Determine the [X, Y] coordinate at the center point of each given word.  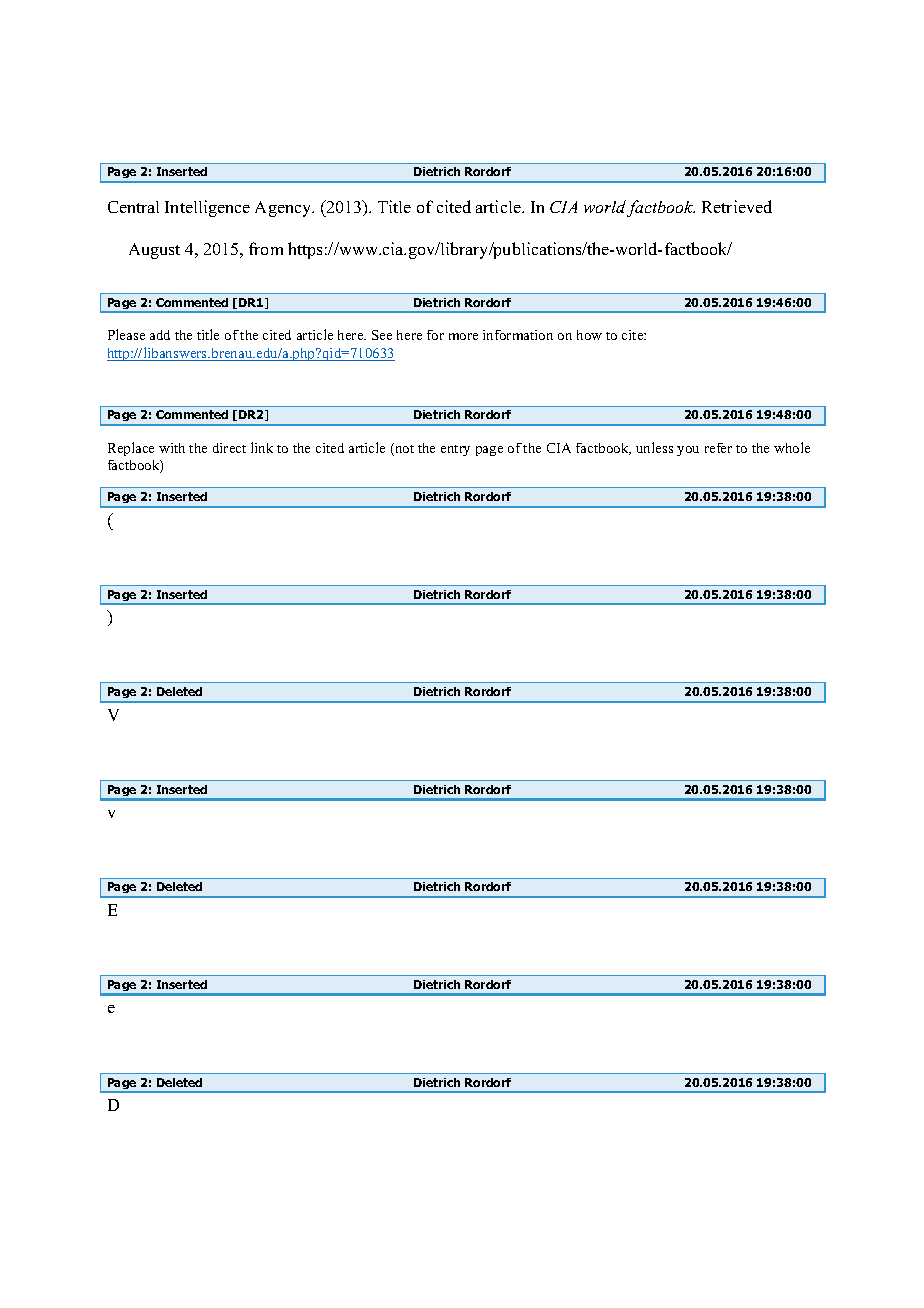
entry [455, 450]
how [589, 335]
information [518, 335]
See [382, 335]
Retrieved [737, 206]
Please [126, 334]
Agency [284, 209]
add [160, 335]
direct [229, 448]
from [266, 248]
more [463, 336]
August [154, 251]
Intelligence [207, 208]
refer [718, 448]
